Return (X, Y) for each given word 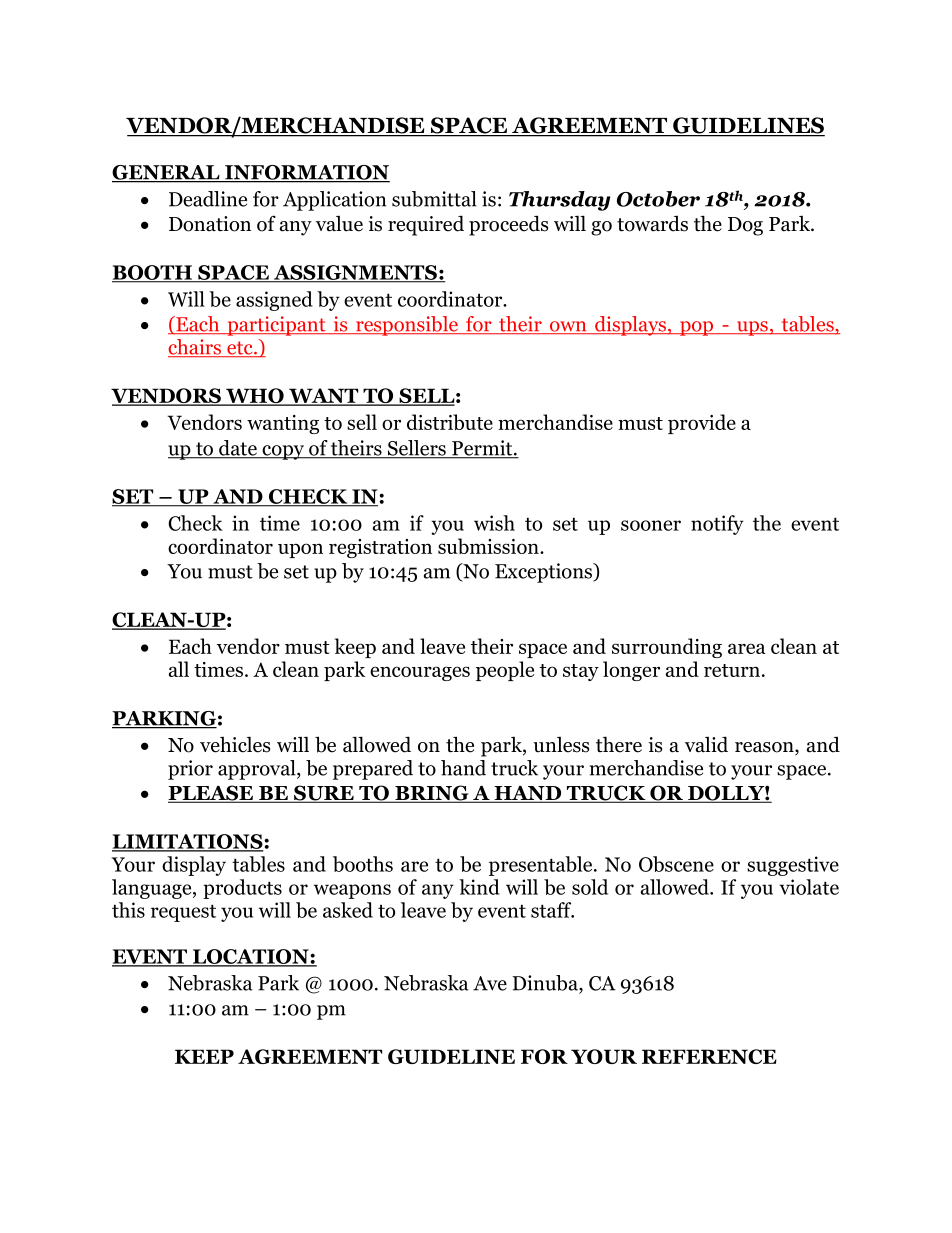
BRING (432, 794)
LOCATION (251, 957)
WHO (255, 397)
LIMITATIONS (188, 842)
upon (300, 550)
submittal (434, 199)
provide (702, 424)
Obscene (676, 864)
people (505, 671)
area (747, 648)
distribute (450, 422)
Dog (745, 226)
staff (552, 910)
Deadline (208, 199)
